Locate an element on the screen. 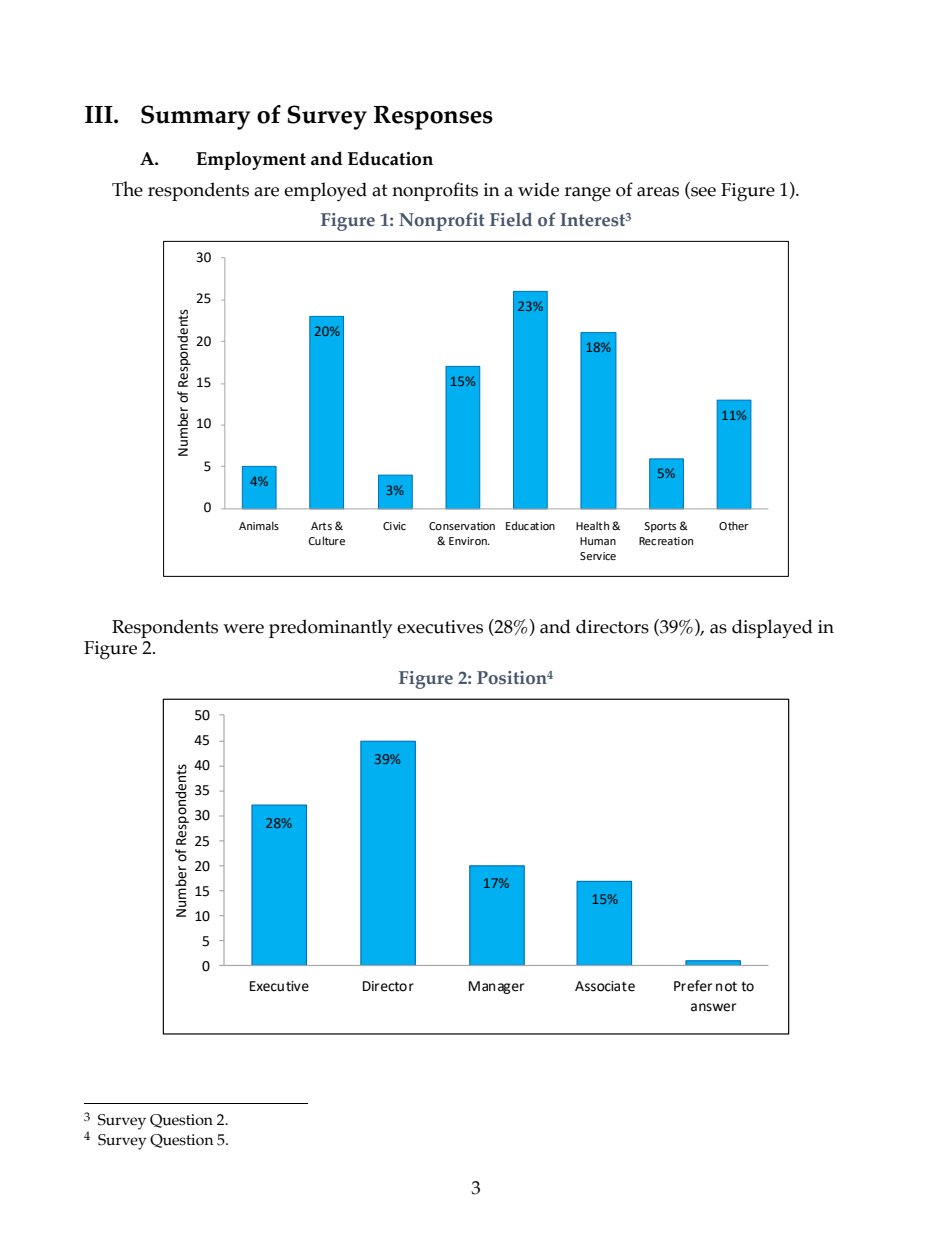 This screenshot has height=1233, width=952. Summary is located at coordinates (195, 117).
